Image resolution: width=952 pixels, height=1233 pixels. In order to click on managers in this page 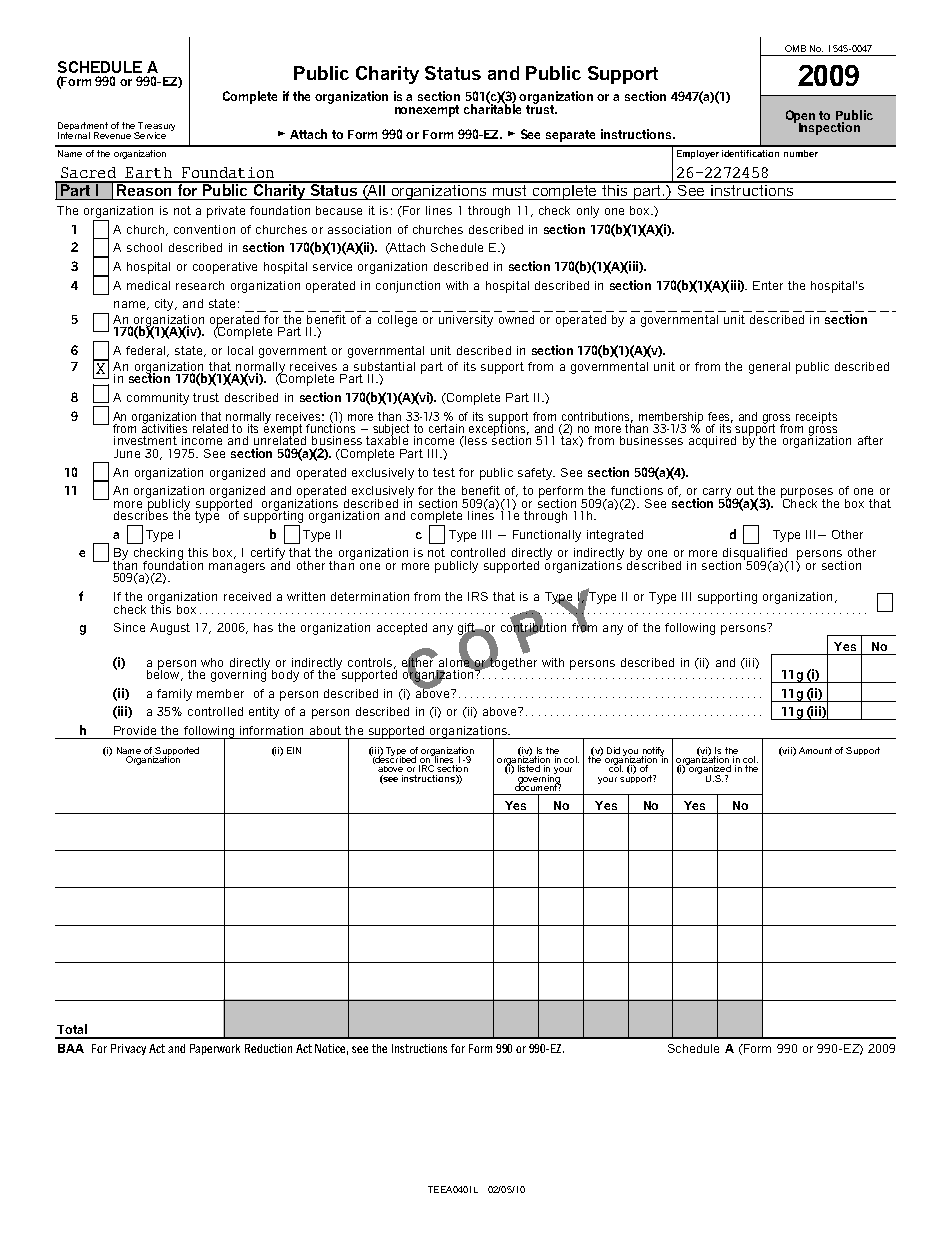, I will do `click(237, 568)`.
